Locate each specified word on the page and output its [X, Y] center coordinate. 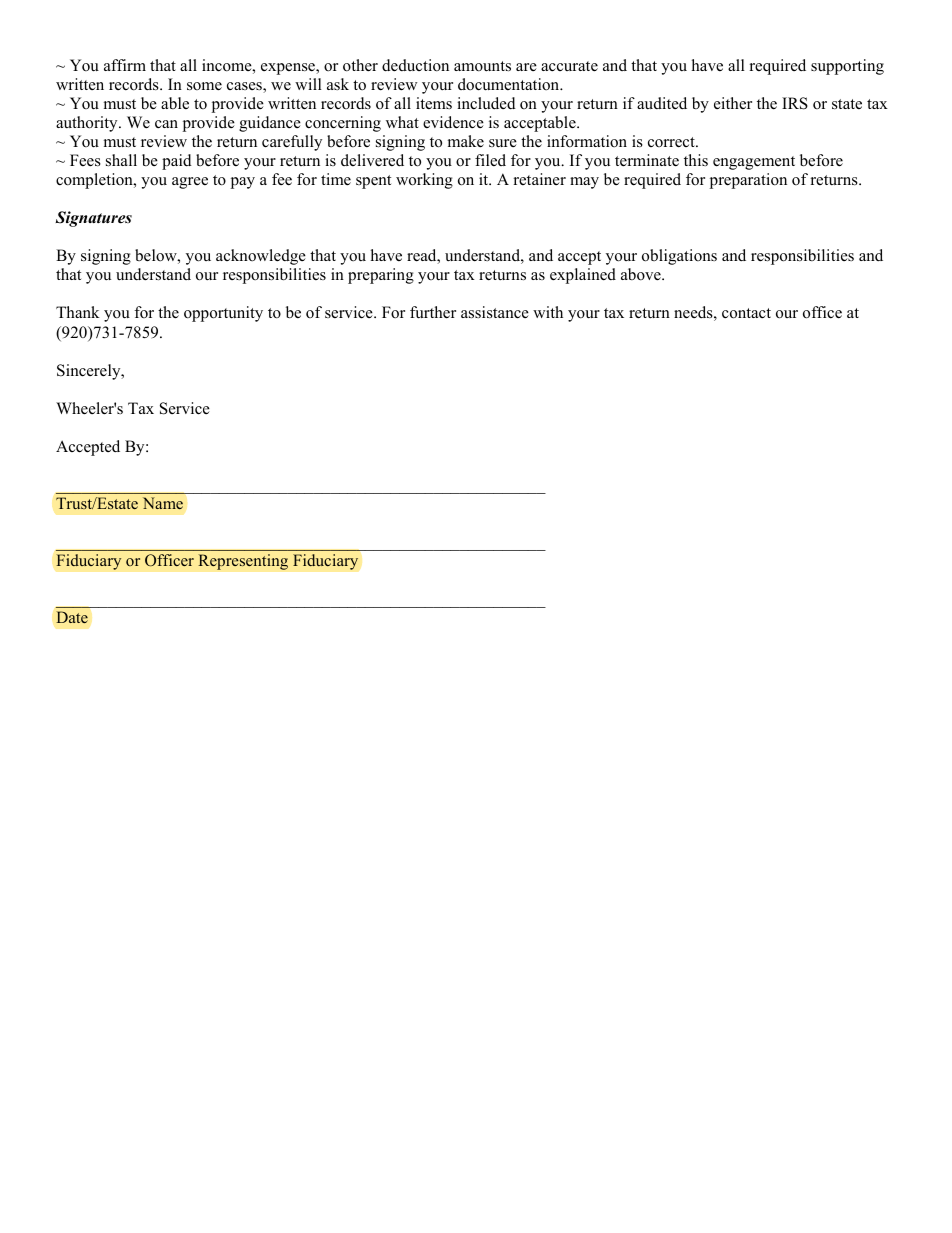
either [733, 103]
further [433, 312]
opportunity [223, 314]
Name [163, 503]
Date [72, 617]
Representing [243, 562]
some [204, 86]
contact [746, 313]
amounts [482, 66]
